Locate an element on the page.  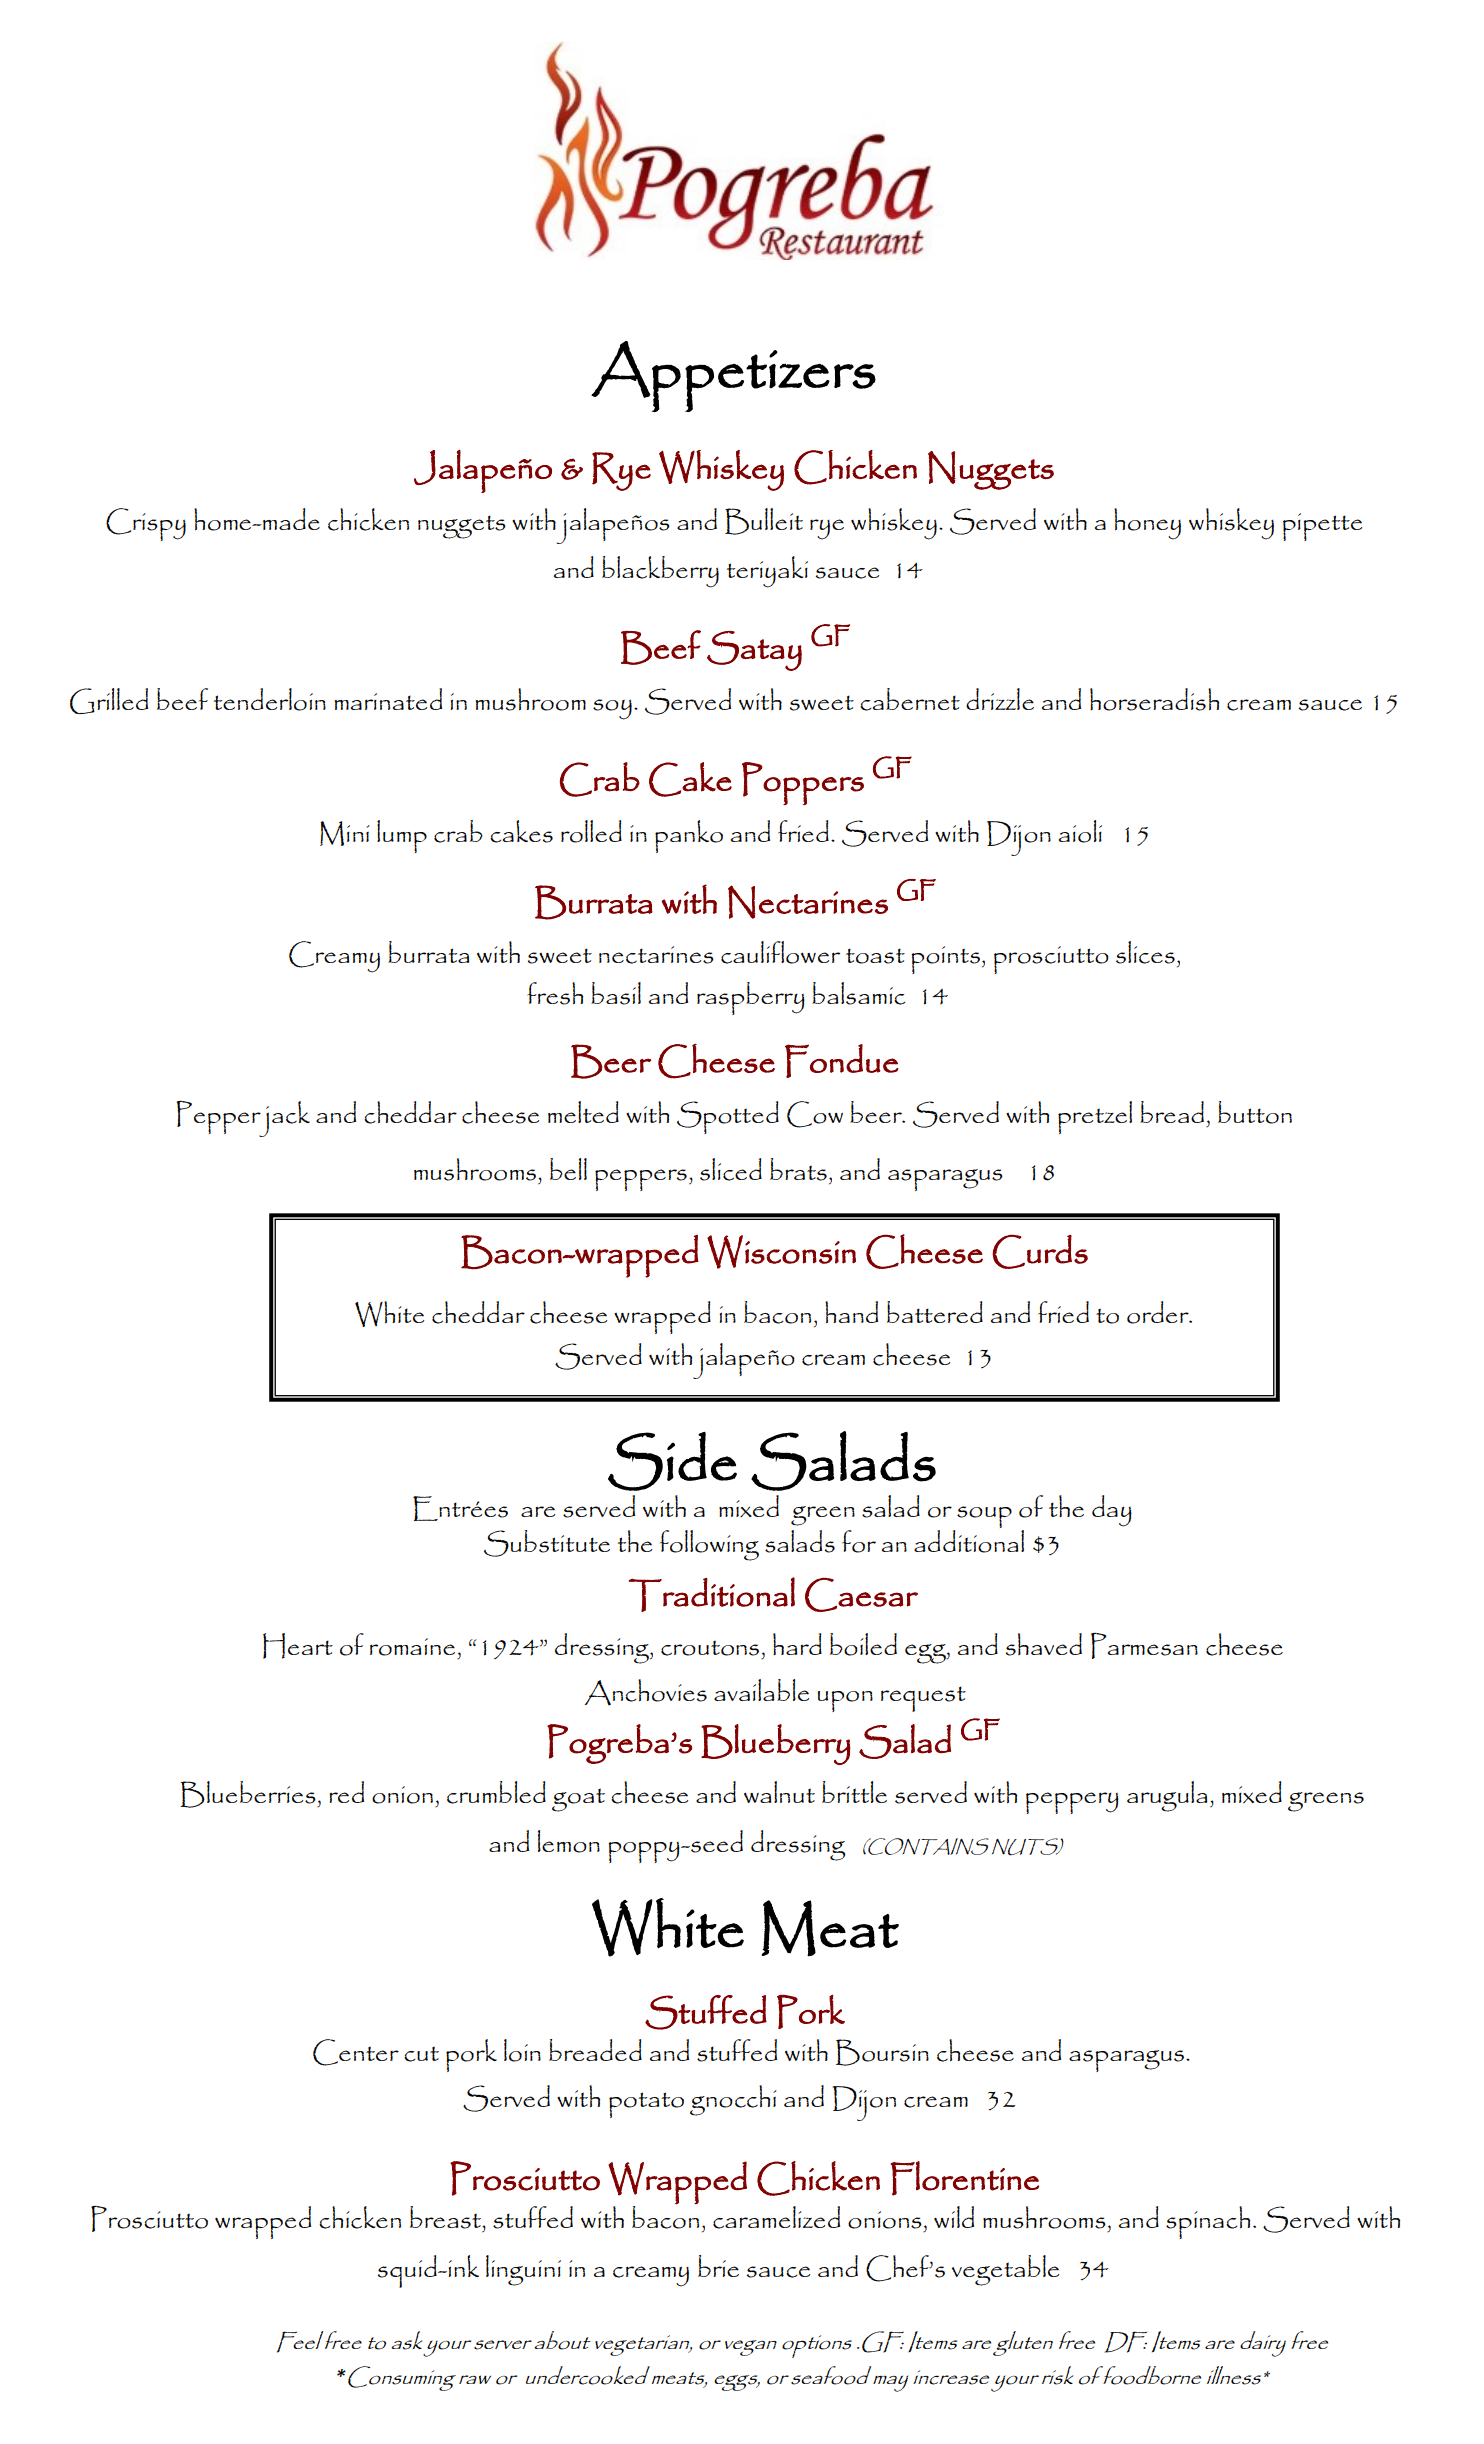
slices is located at coordinates (1145, 952).
